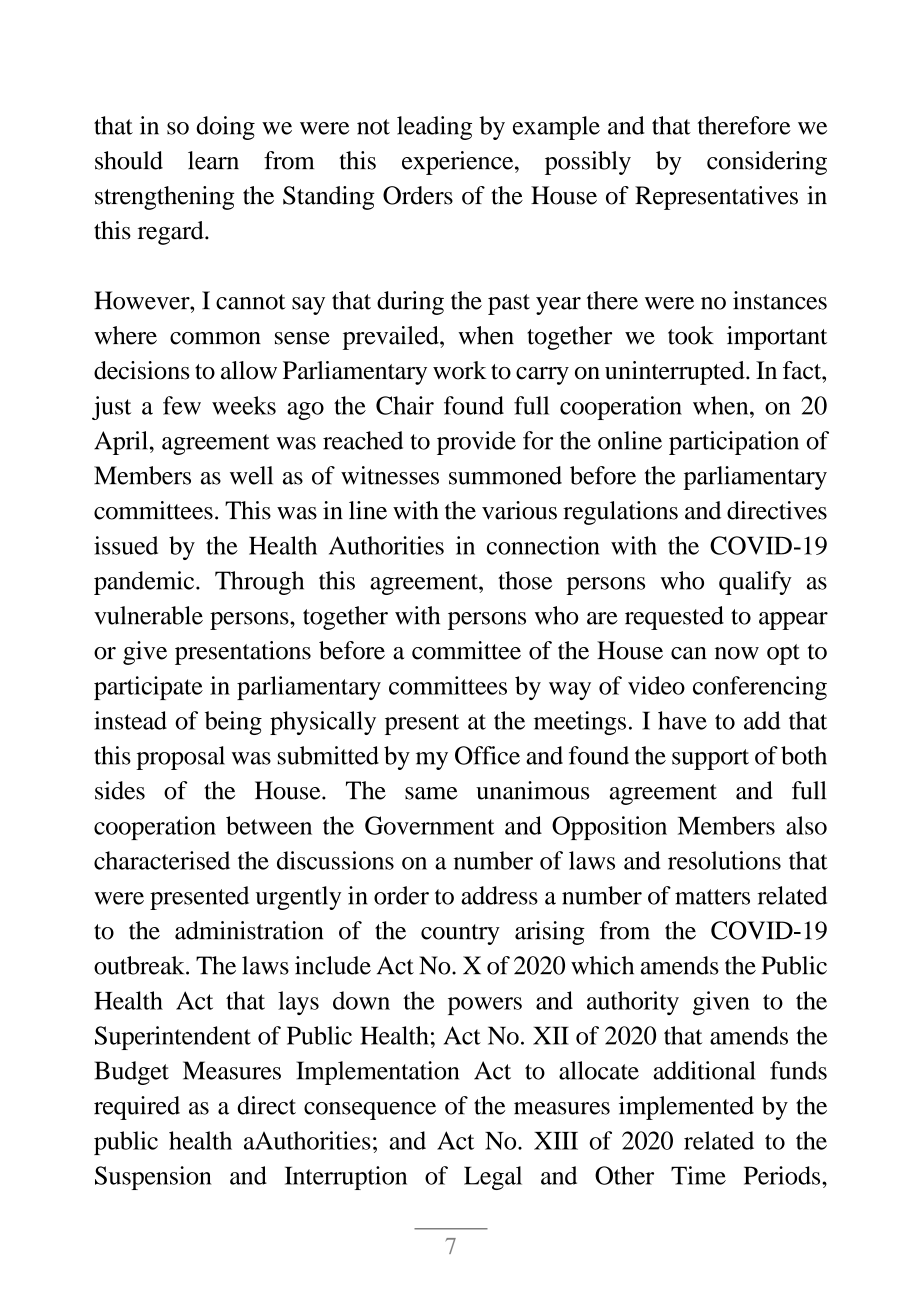  Describe the element at coordinates (767, 163) in the image. I see `considering` at that location.
